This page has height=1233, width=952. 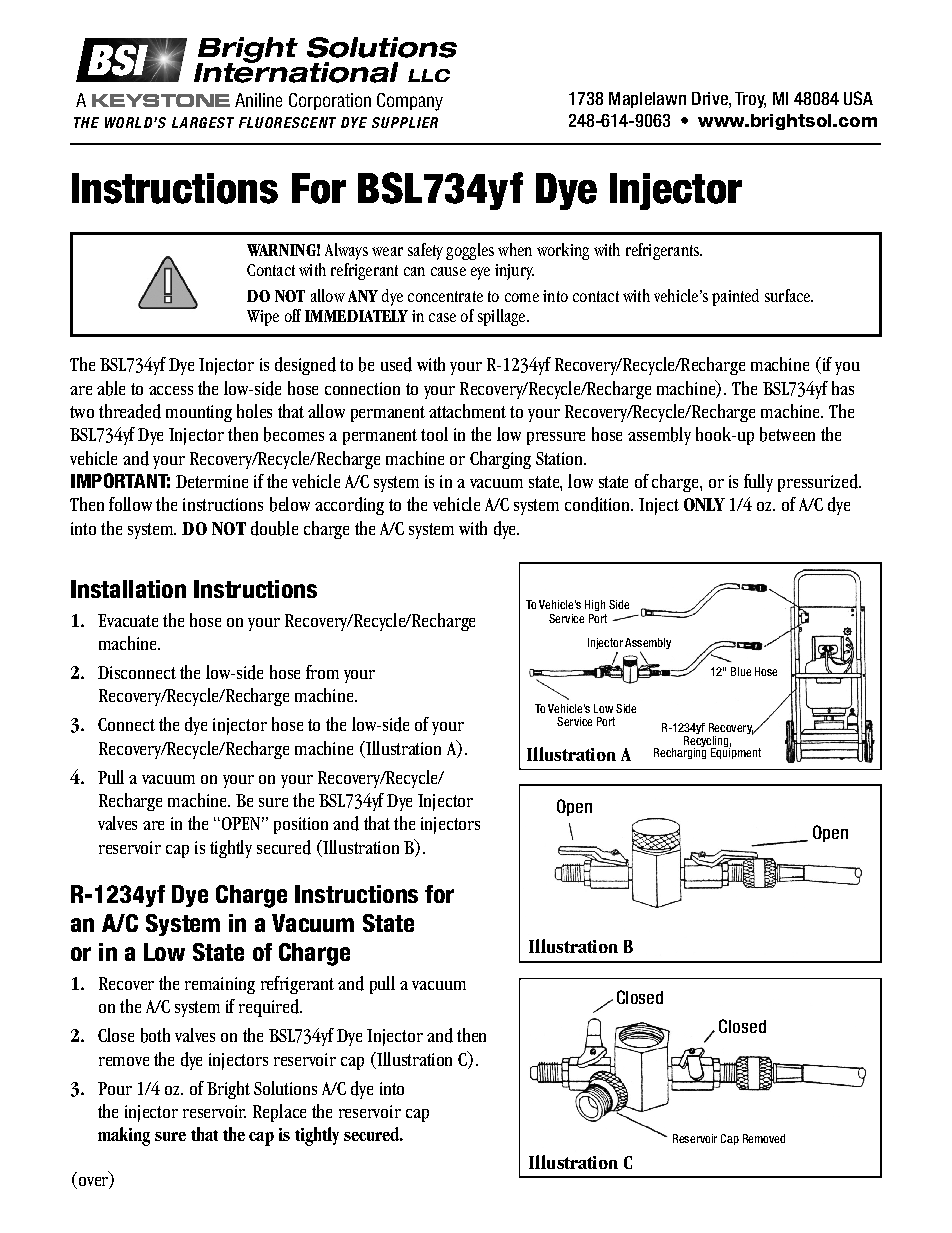 What do you see at coordinates (128, 589) in the page?
I see `Installation` at bounding box center [128, 589].
